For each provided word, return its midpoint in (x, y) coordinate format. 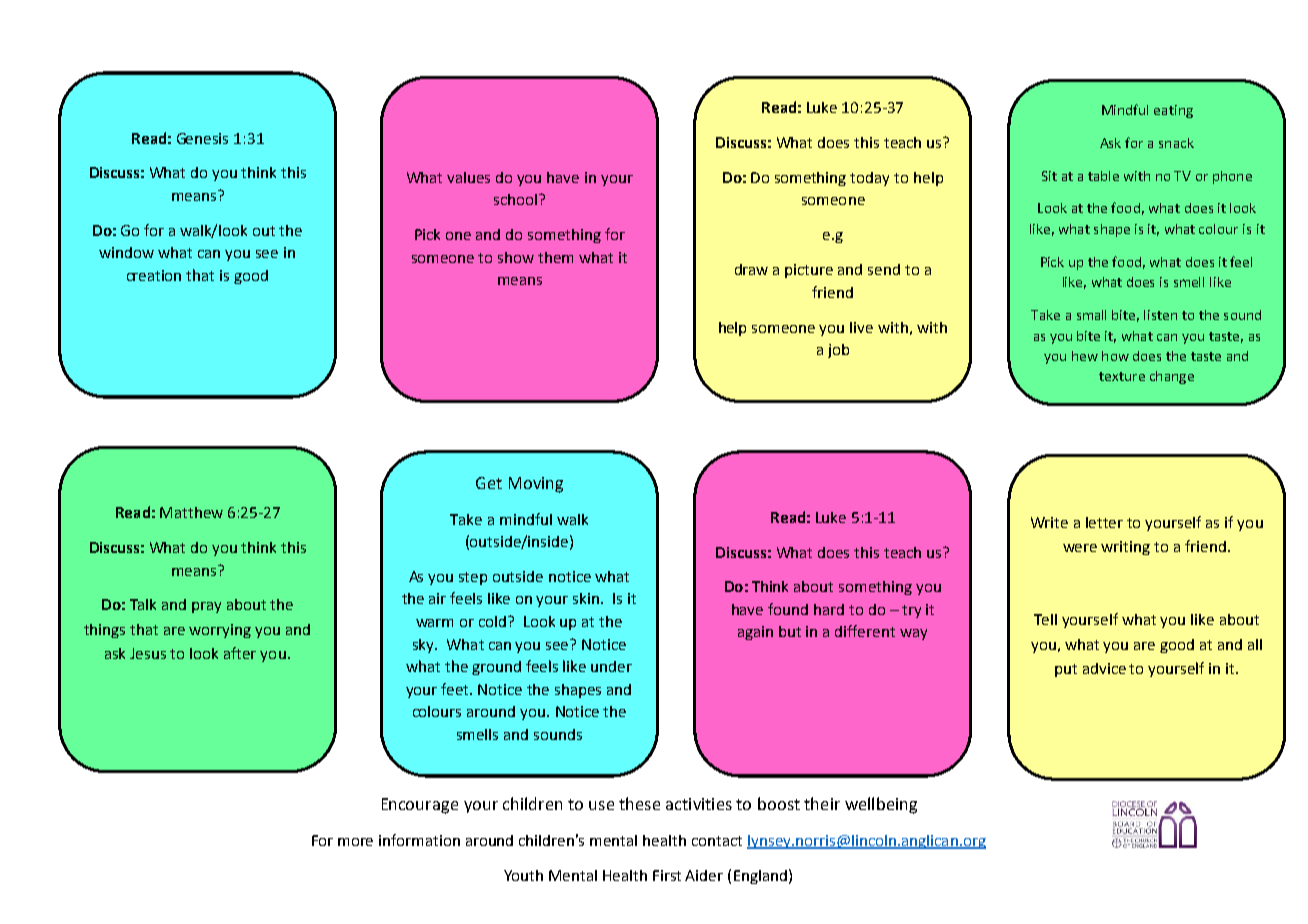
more (355, 842)
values (468, 177)
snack (1176, 143)
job (838, 351)
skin (587, 598)
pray (206, 607)
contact (717, 841)
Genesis (202, 138)
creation (154, 275)
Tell (1045, 619)
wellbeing (881, 805)
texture (1122, 376)
